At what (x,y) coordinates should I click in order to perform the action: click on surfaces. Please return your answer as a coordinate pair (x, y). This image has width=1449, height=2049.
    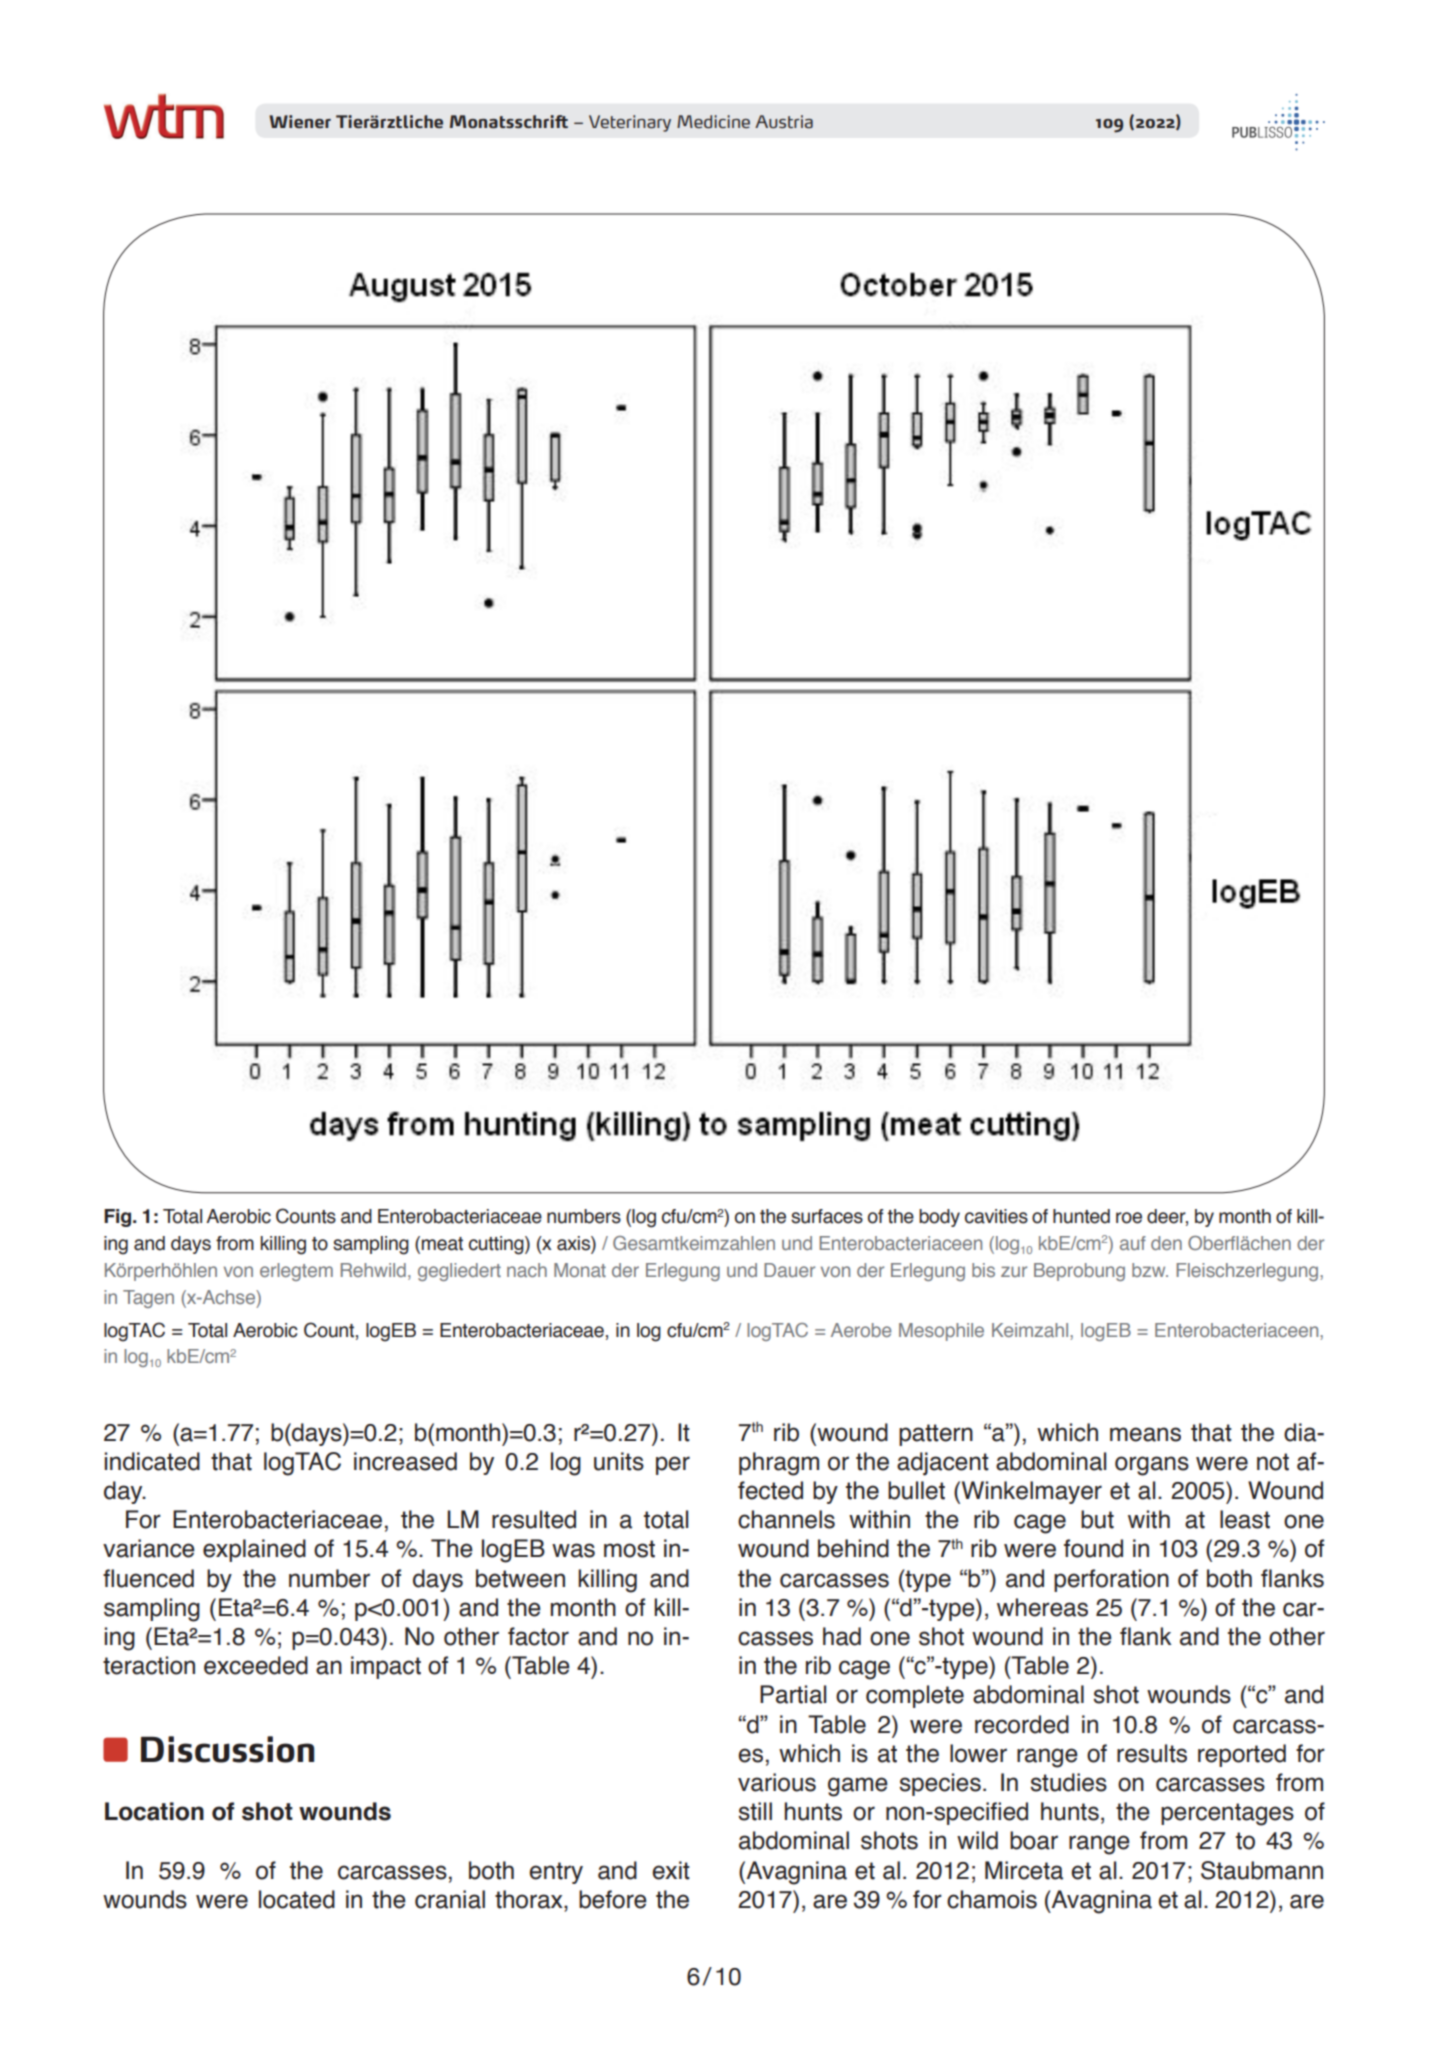
    Looking at the image, I should click on (827, 1216).
